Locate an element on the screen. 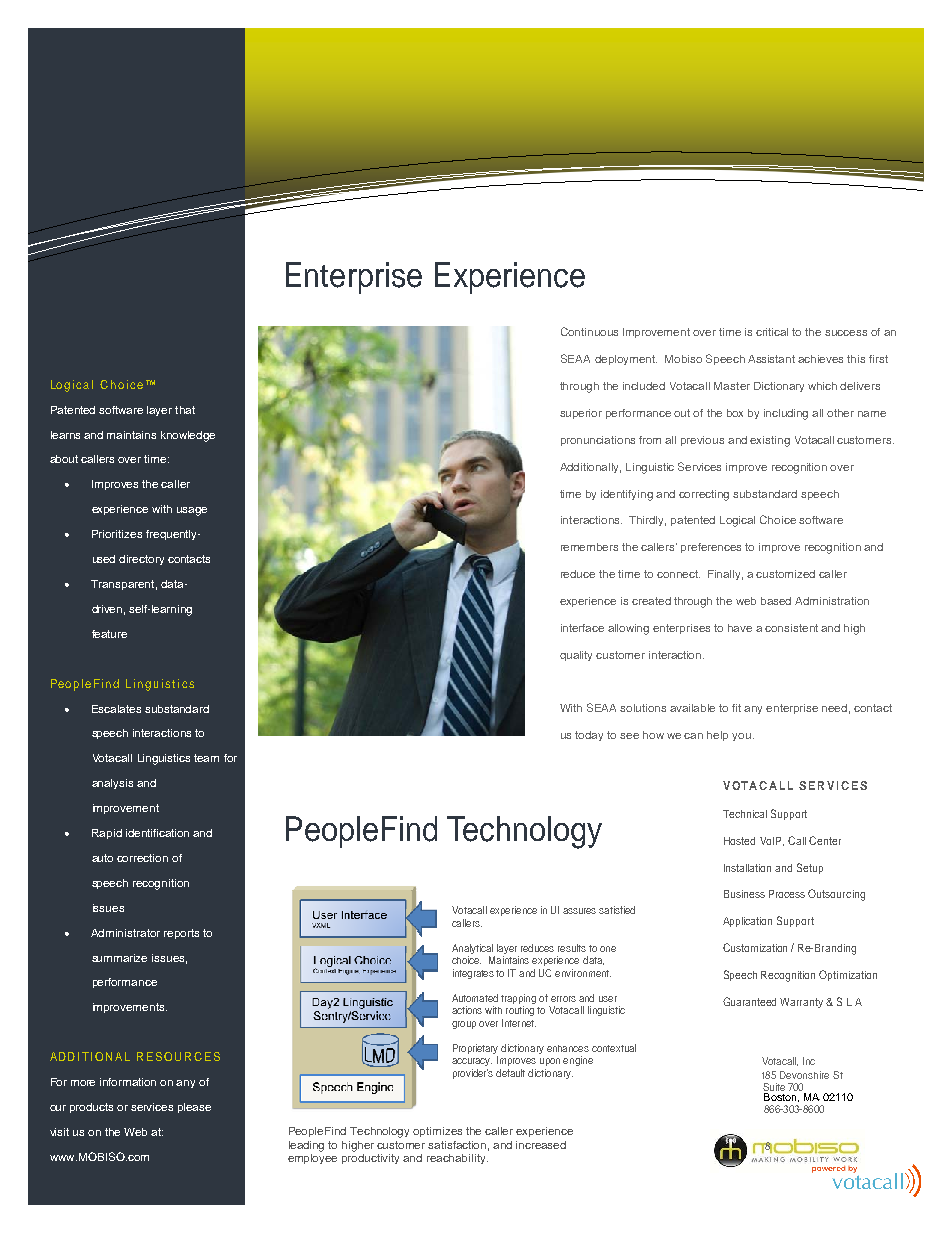 Image resolution: width=952 pixels, height=1233 pixels. Setup is located at coordinates (810, 868).
